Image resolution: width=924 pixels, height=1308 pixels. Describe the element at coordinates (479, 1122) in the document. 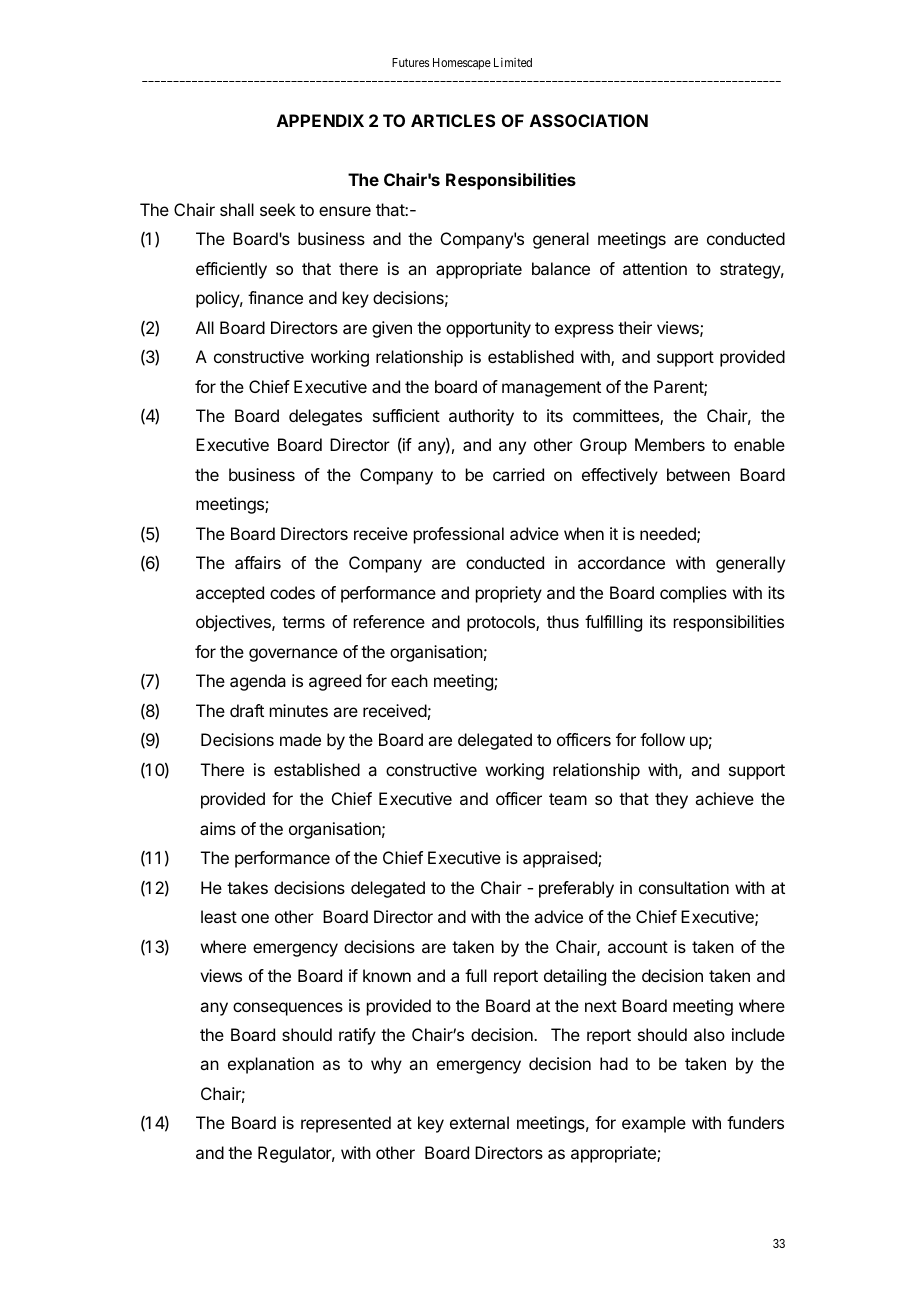

I see `external` at that location.
